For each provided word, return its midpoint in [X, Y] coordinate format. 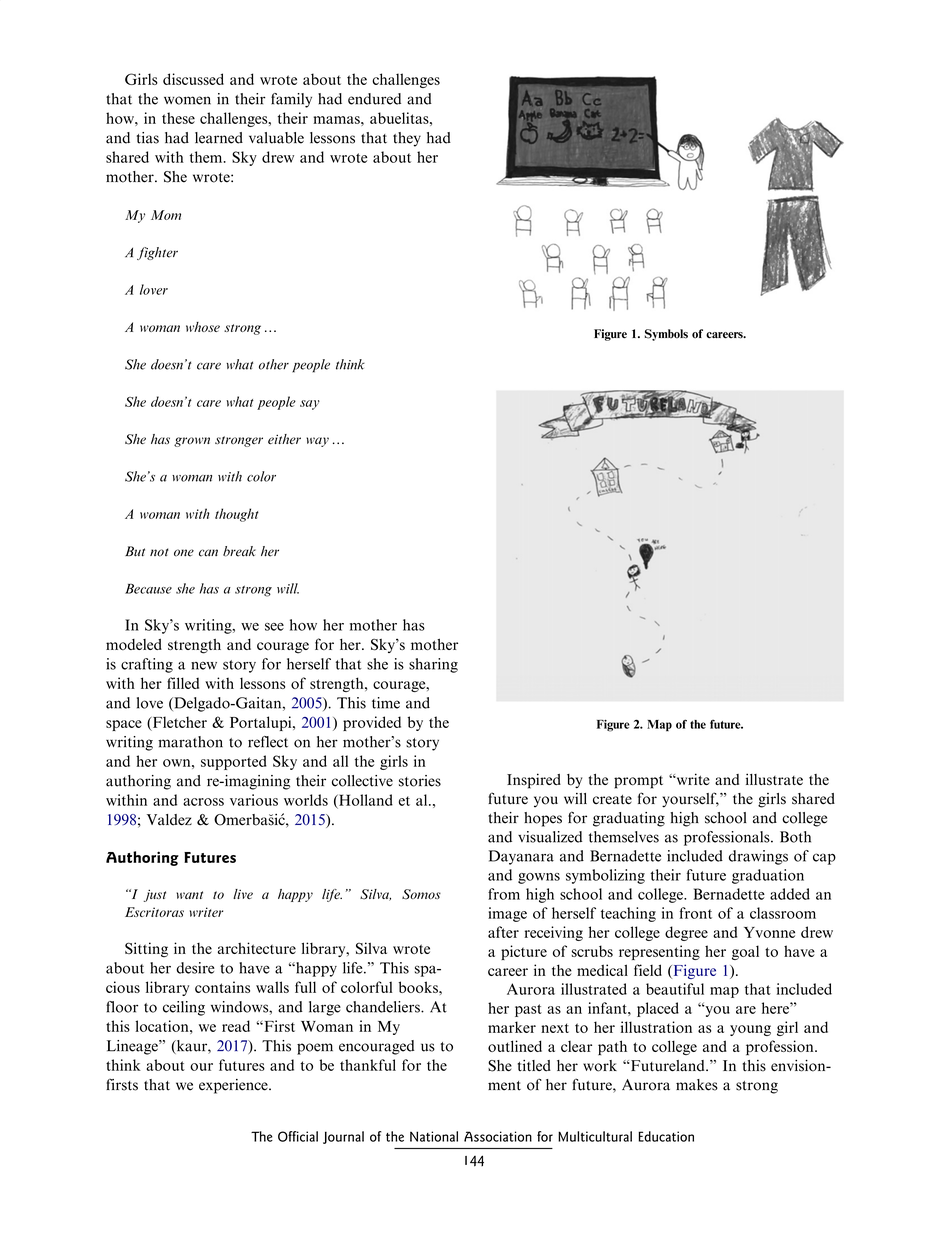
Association [498, 1136]
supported [234, 762]
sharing [433, 665]
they [407, 139]
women [187, 100]
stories [420, 781]
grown [192, 442]
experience [234, 1086]
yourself [690, 800]
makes [697, 1085]
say [310, 405]
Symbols [666, 335]
